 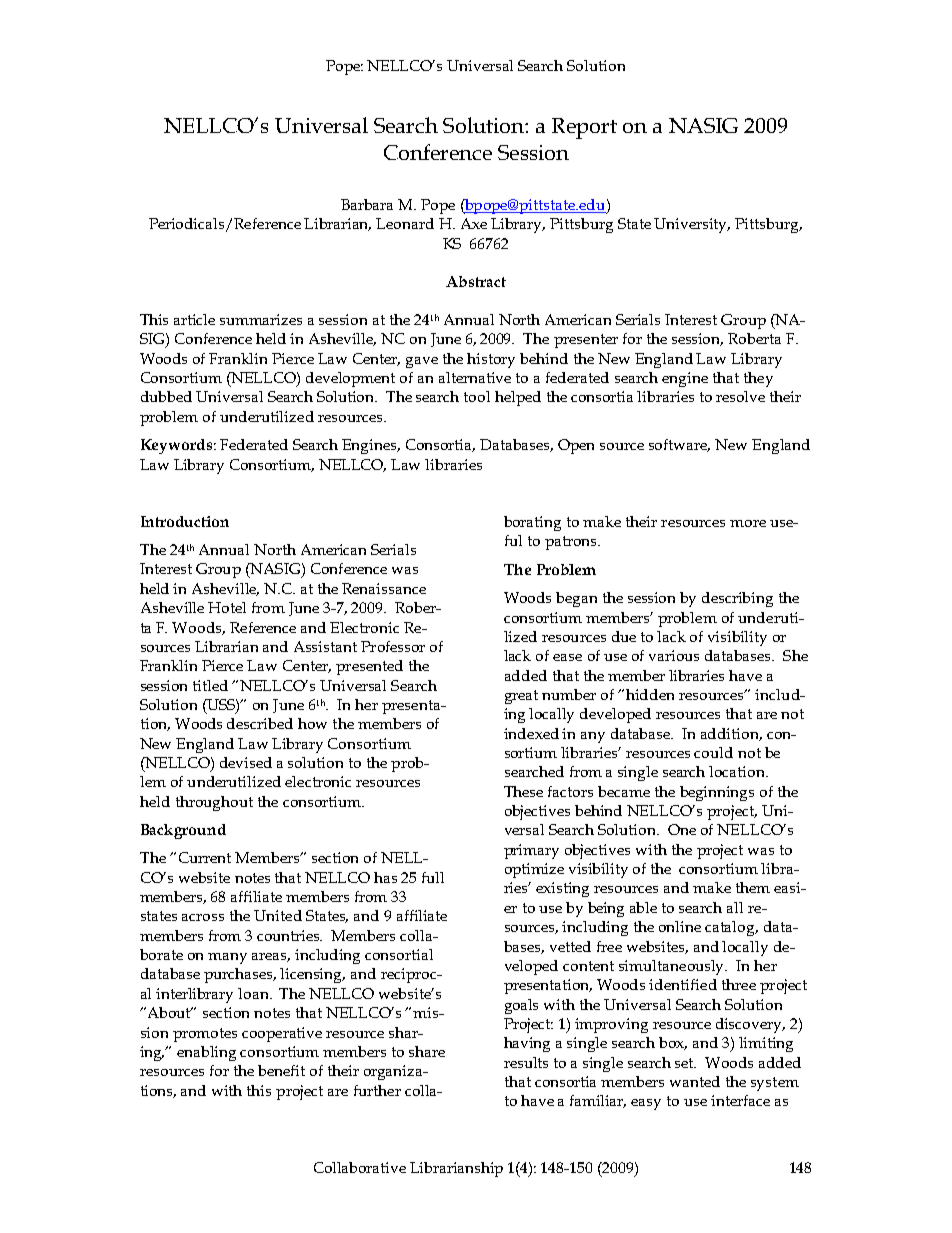 I want to click on wanted, so click(x=695, y=1081).
